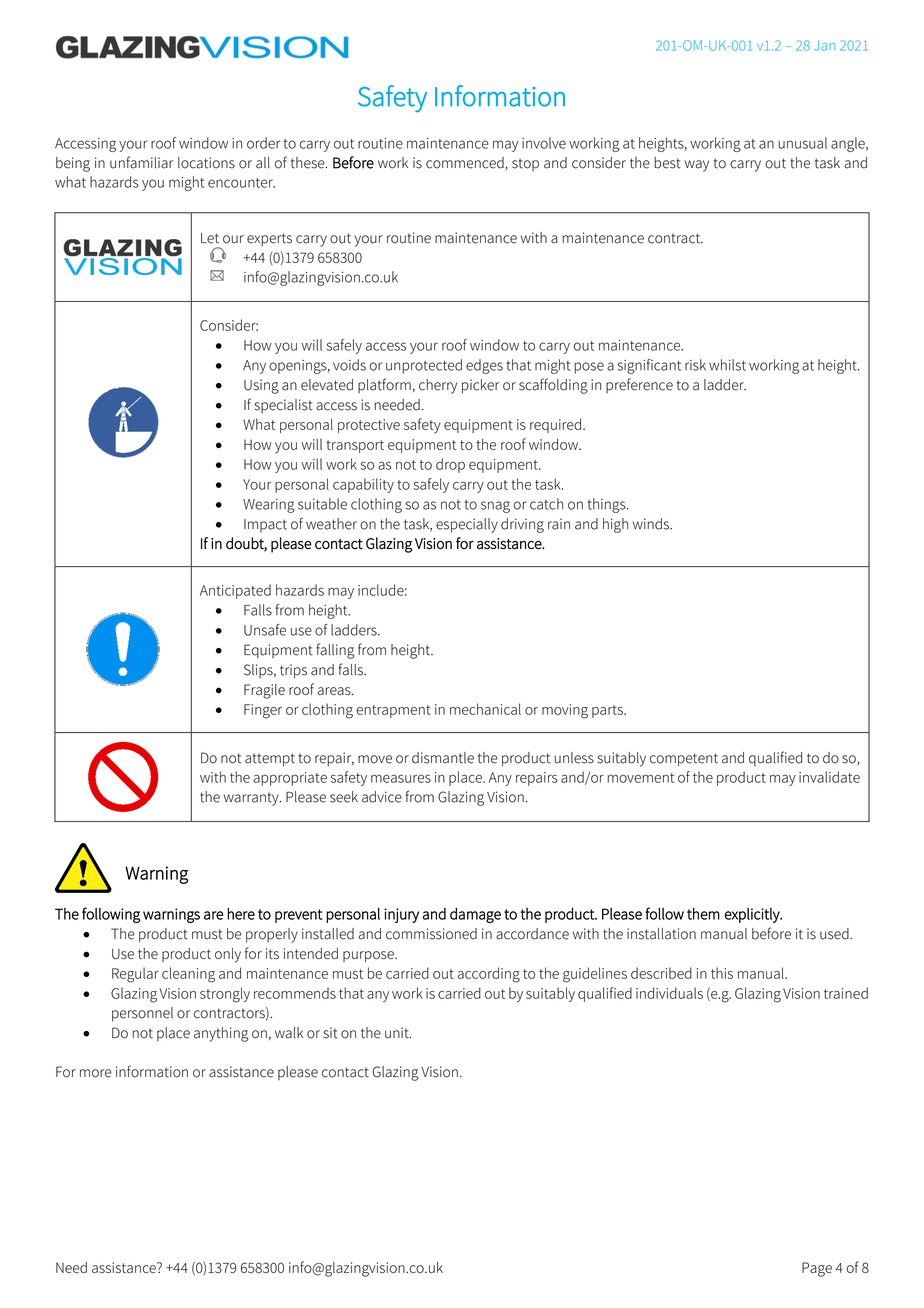 The image size is (924, 1308). I want to click on Wearing, so click(269, 506).
